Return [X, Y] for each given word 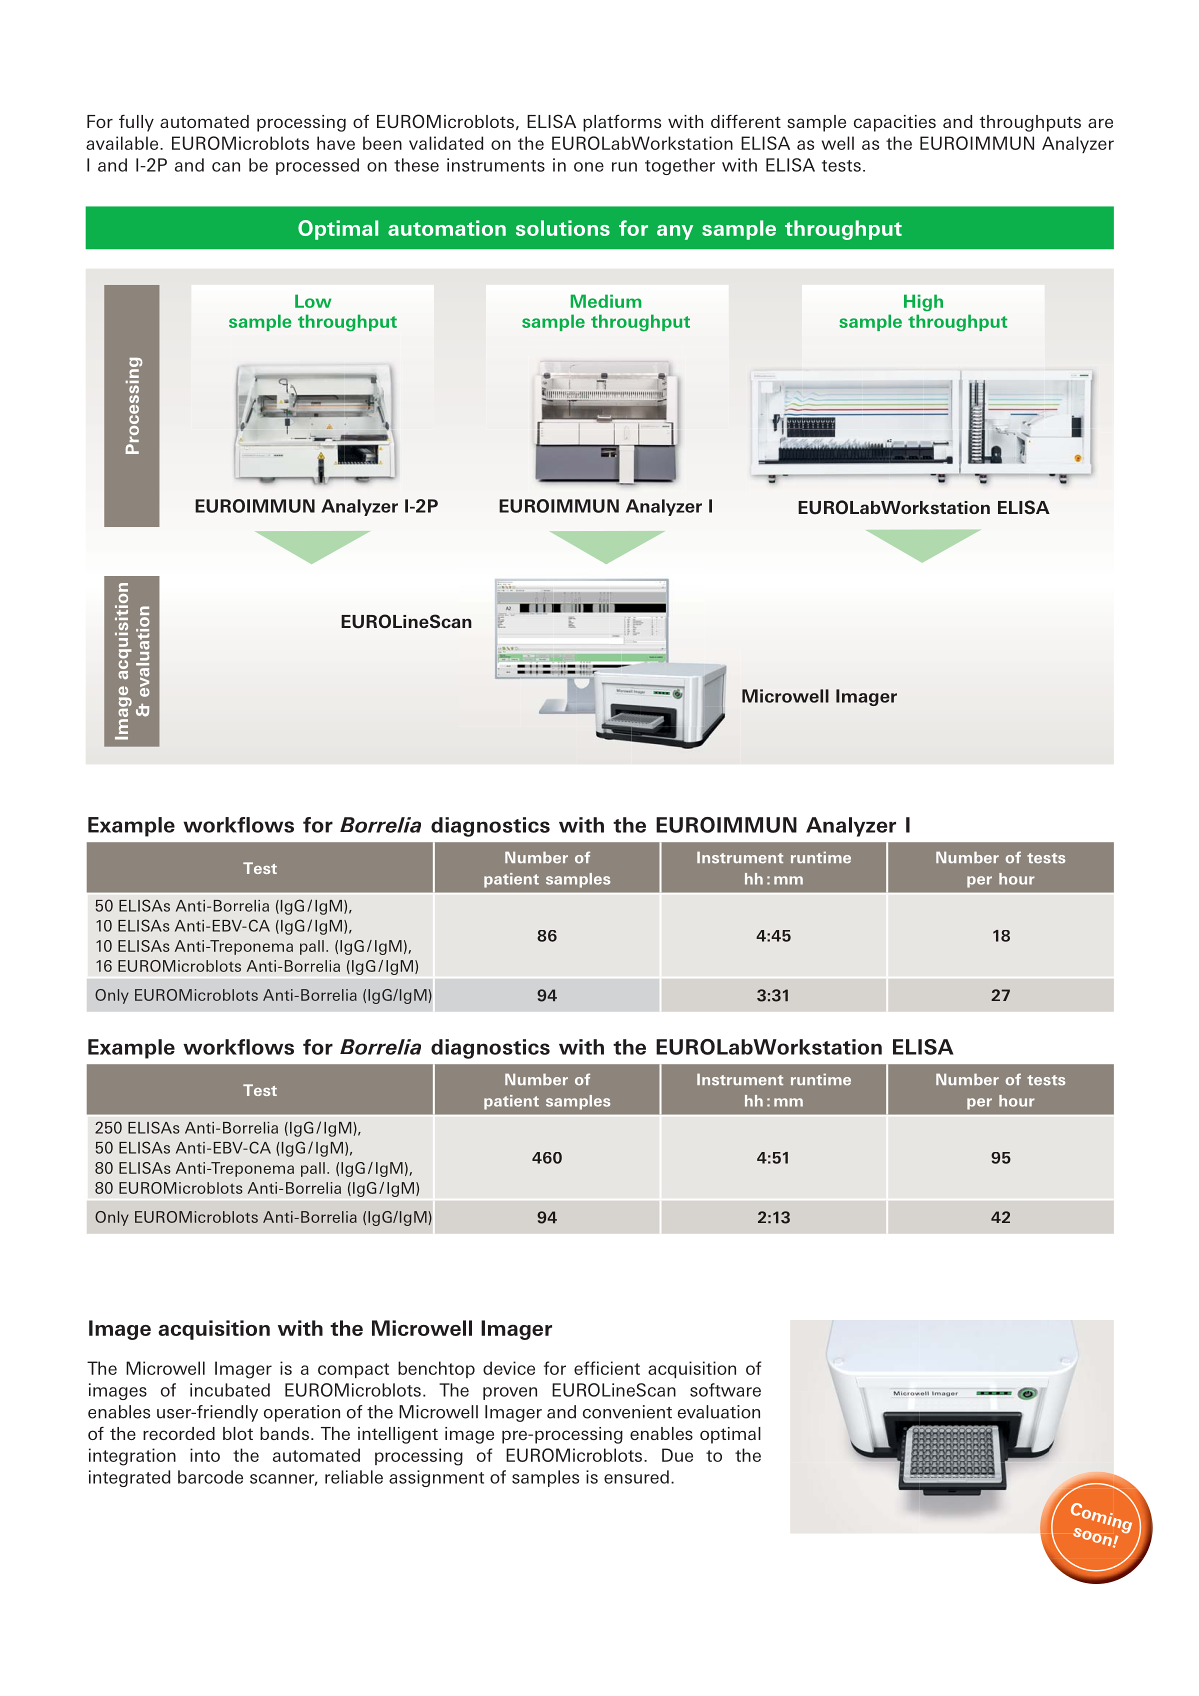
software [725, 1390]
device [509, 1368]
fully [136, 123]
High [923, 303]
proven [510, 1393]
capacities [895, 123]
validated [446, 143]
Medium [606, 301]
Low [313, 301]
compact [353, 1370]
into [205, 1455]
